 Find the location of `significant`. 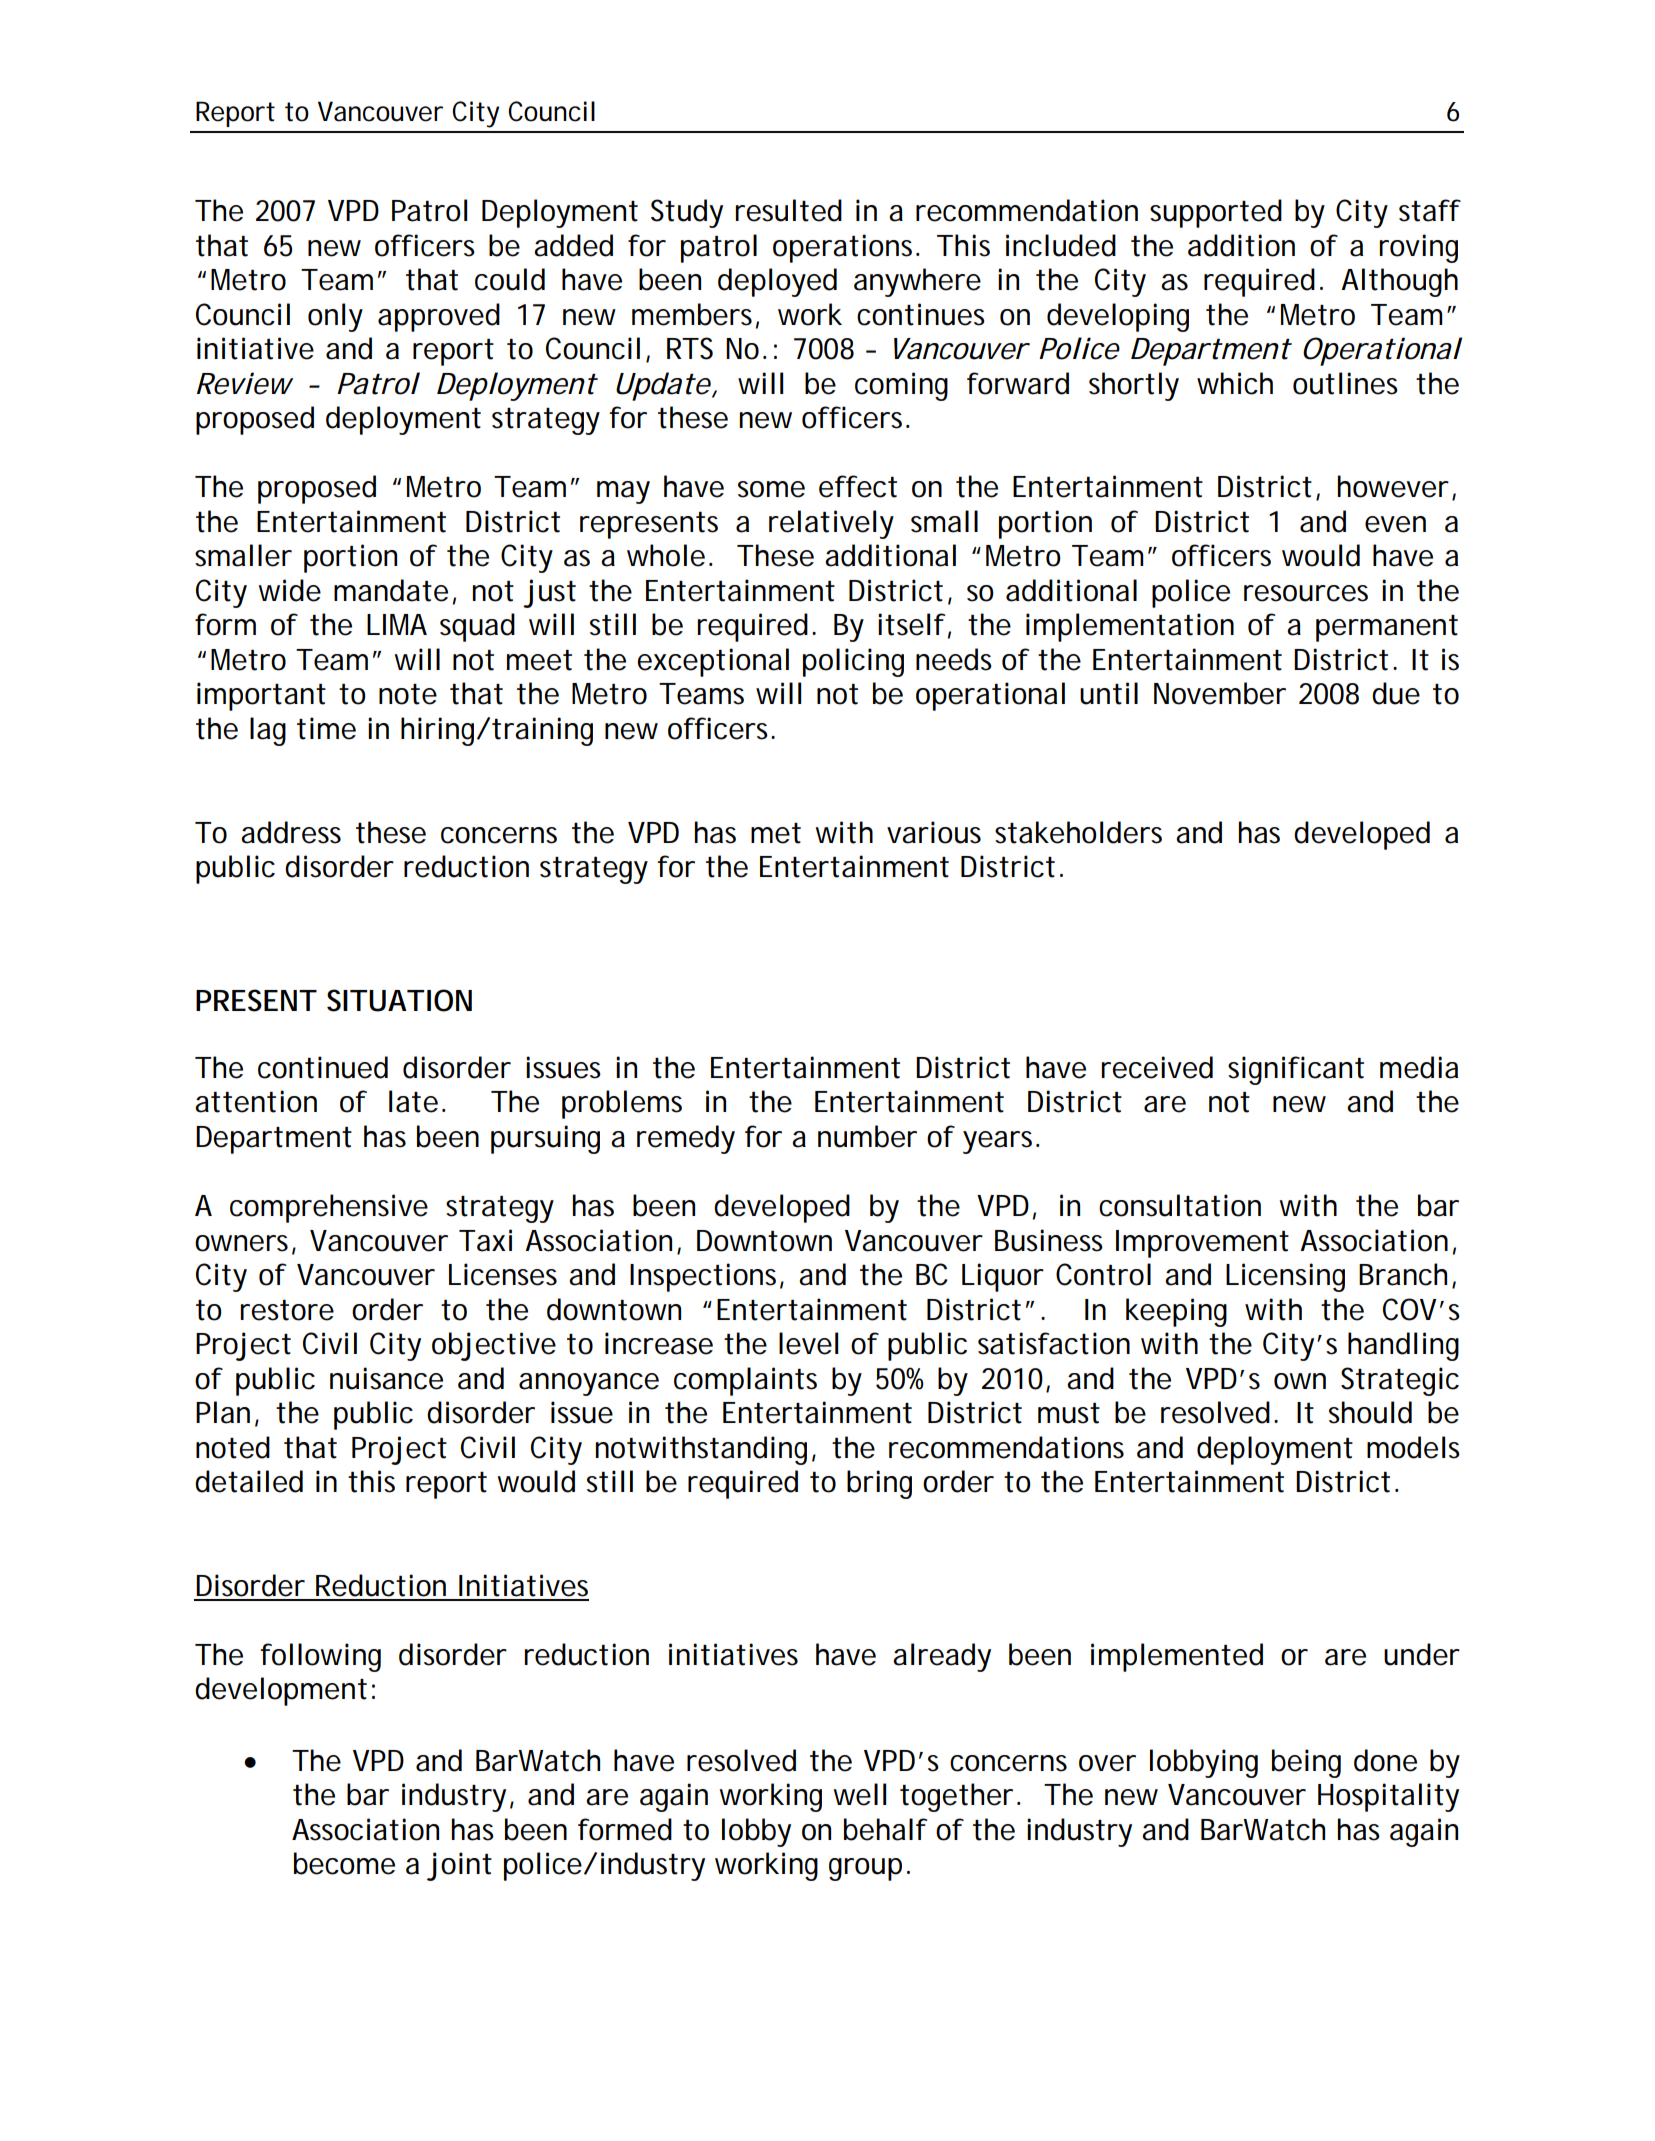

significant is located at coordinates (1296, 1070).
